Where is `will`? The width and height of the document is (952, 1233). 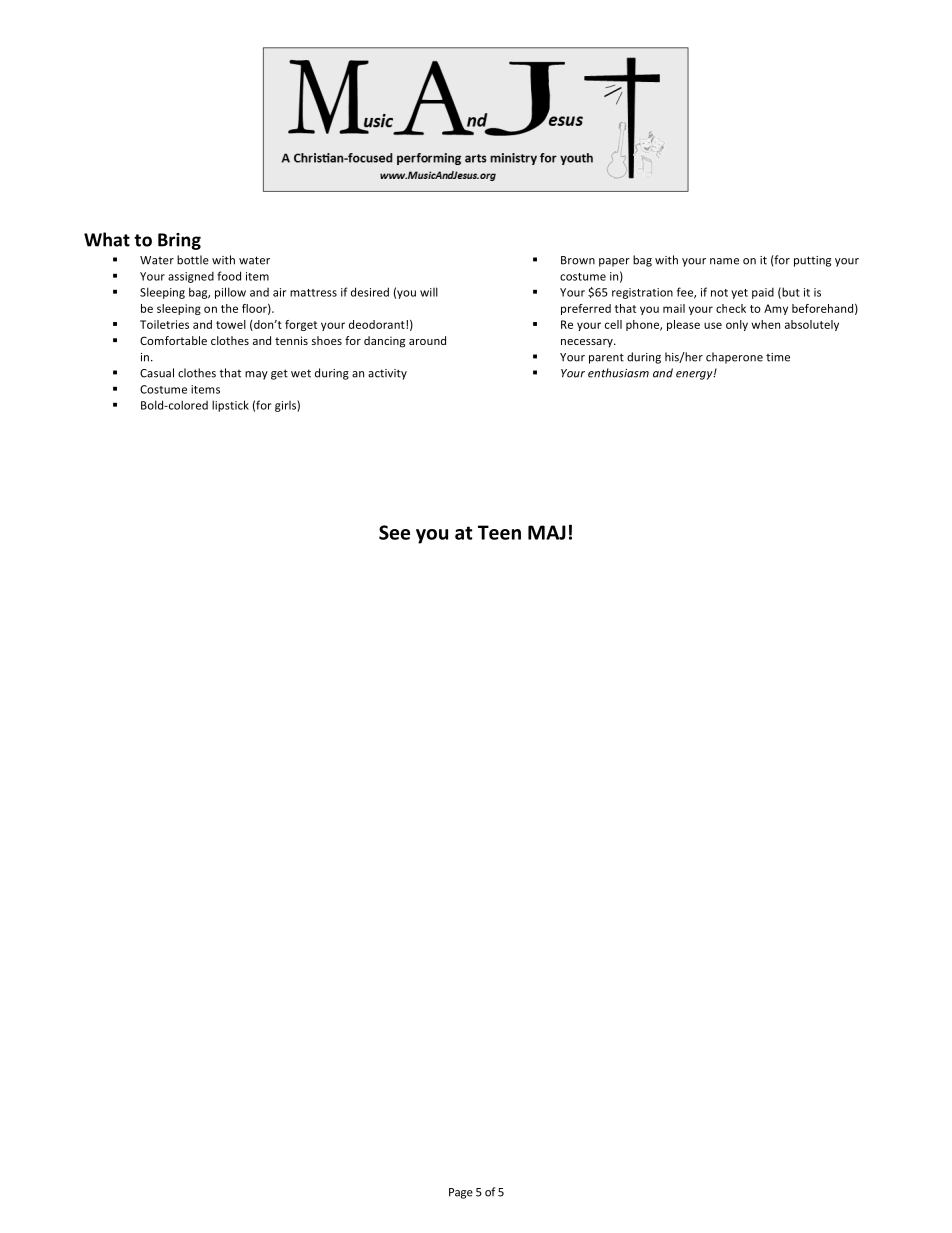
will is located at coordinates (429, 292).
